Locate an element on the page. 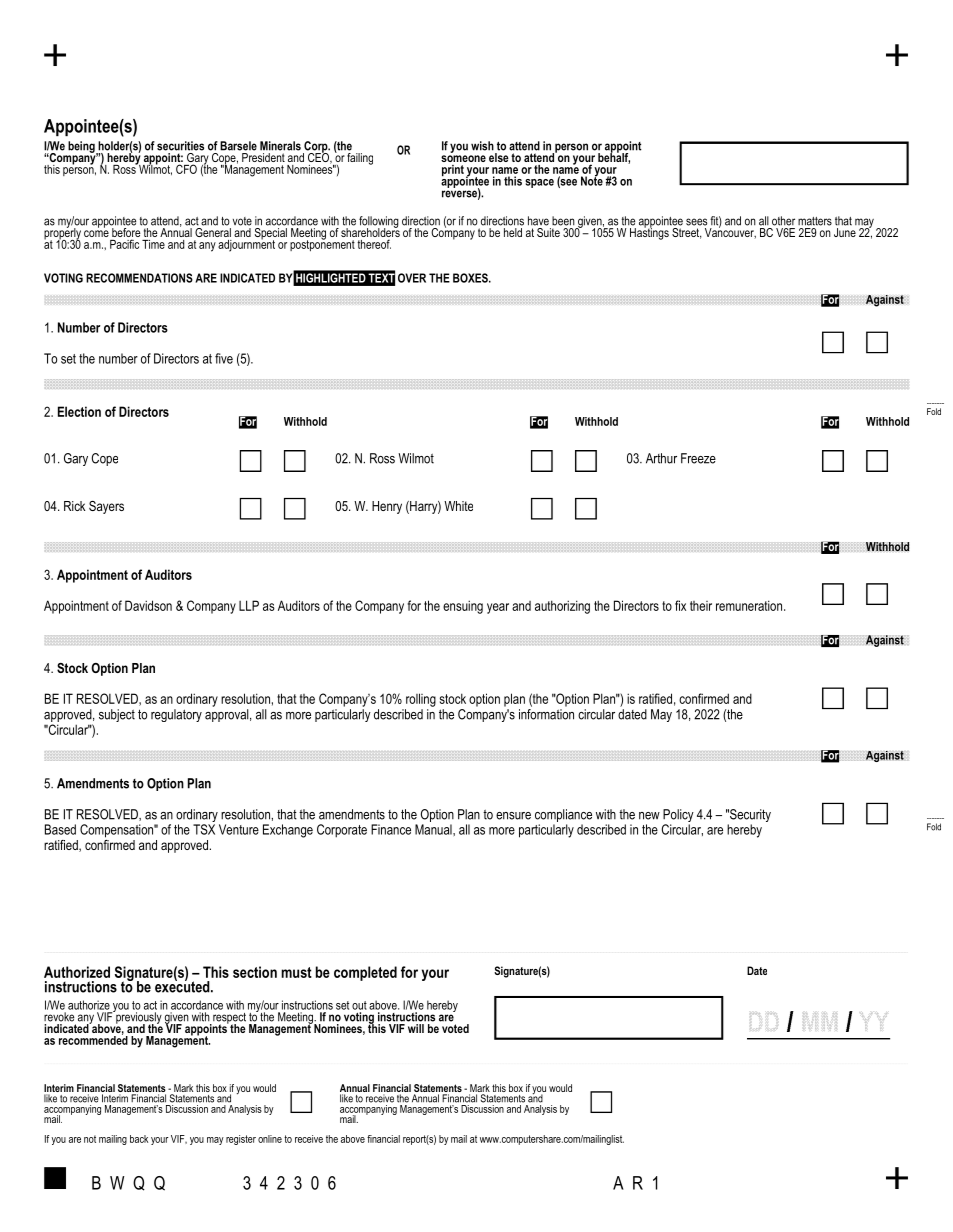  someone is located at coordinates (463, 158).
